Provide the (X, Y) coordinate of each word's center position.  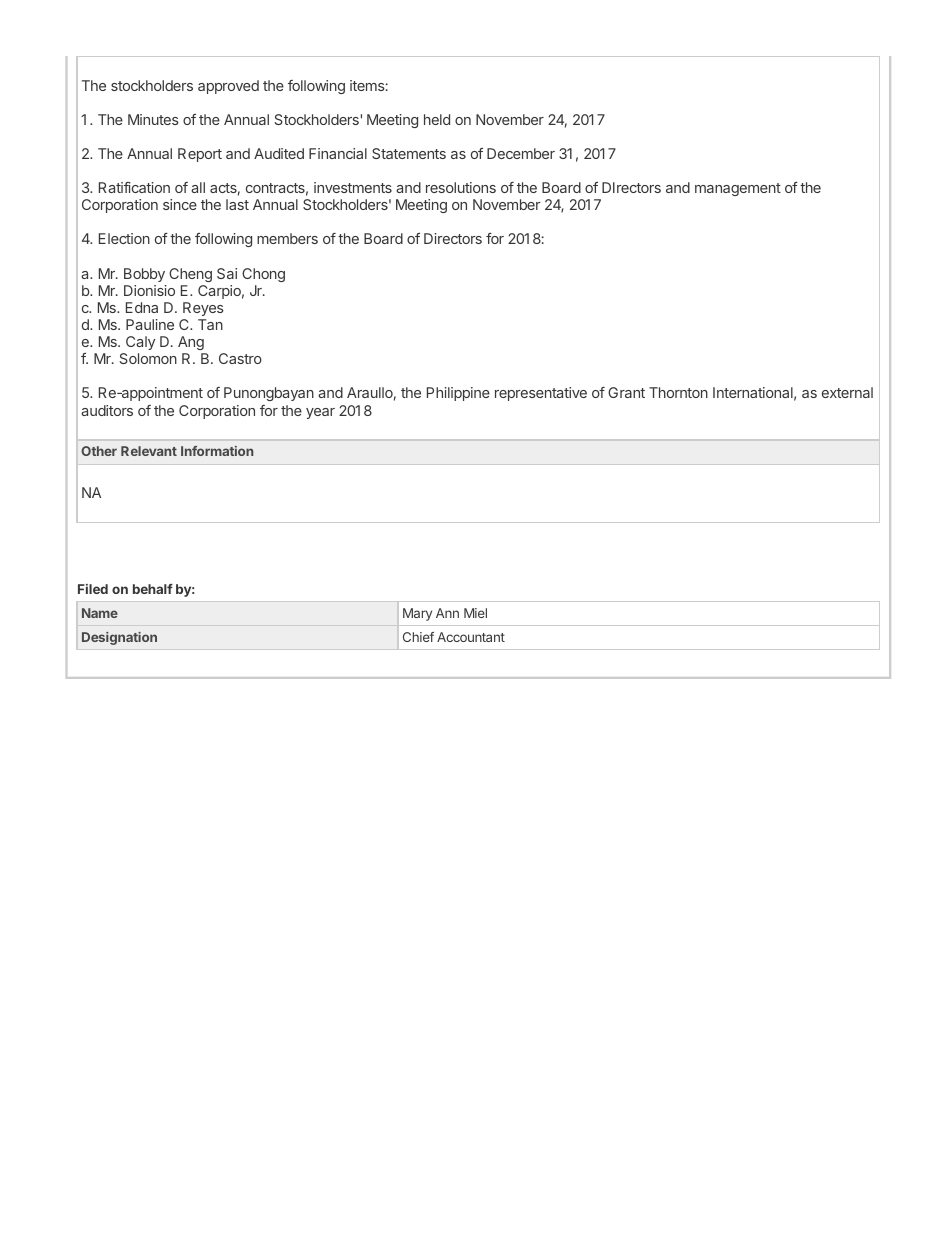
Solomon (148, 358)
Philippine (458, 394)
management (738, 189)
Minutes (153, 119)
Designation (119, 638)
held (437, 119)
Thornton (678, 392)
